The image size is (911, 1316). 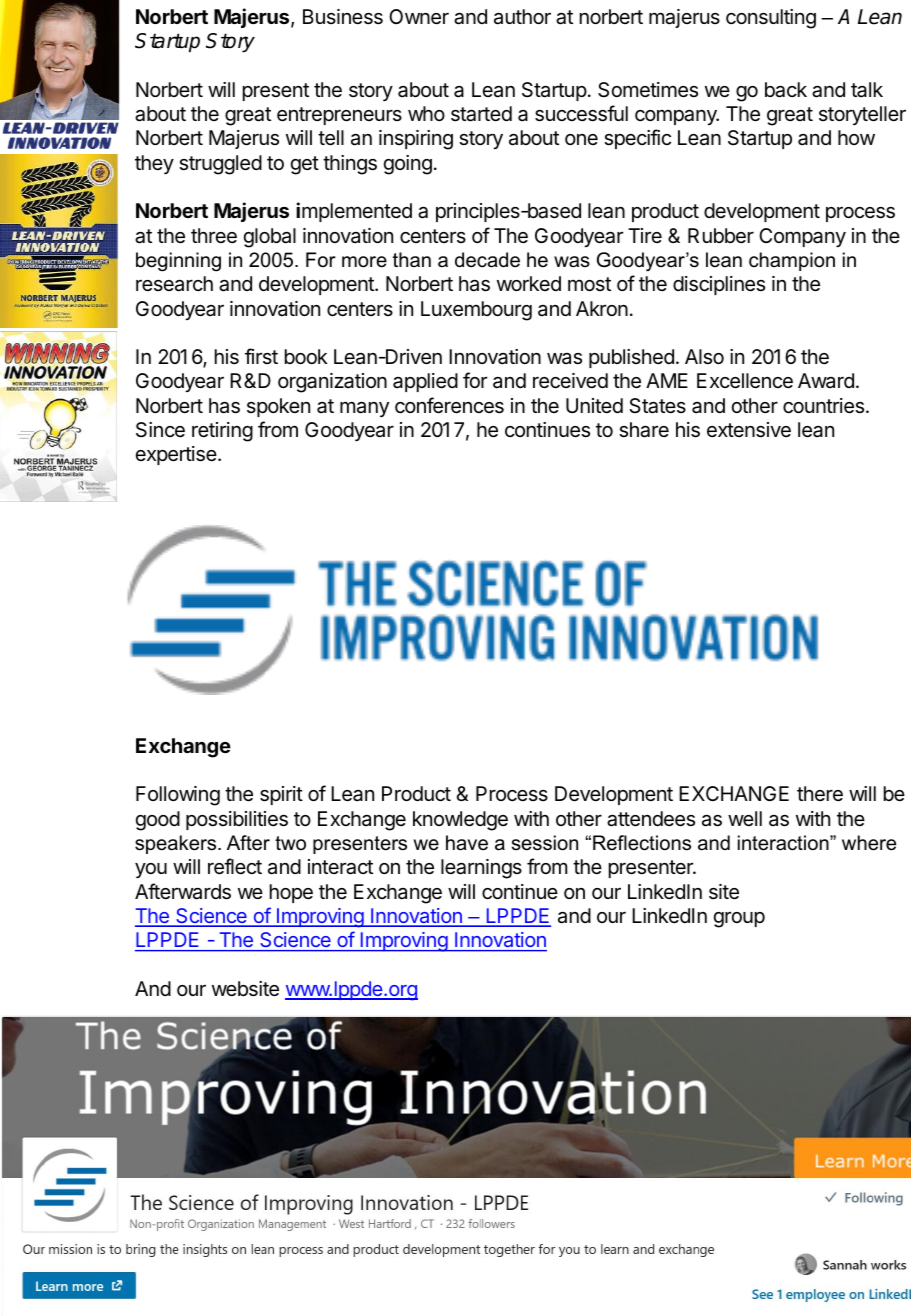 I want to click on author, so click(x=522, y=17).
